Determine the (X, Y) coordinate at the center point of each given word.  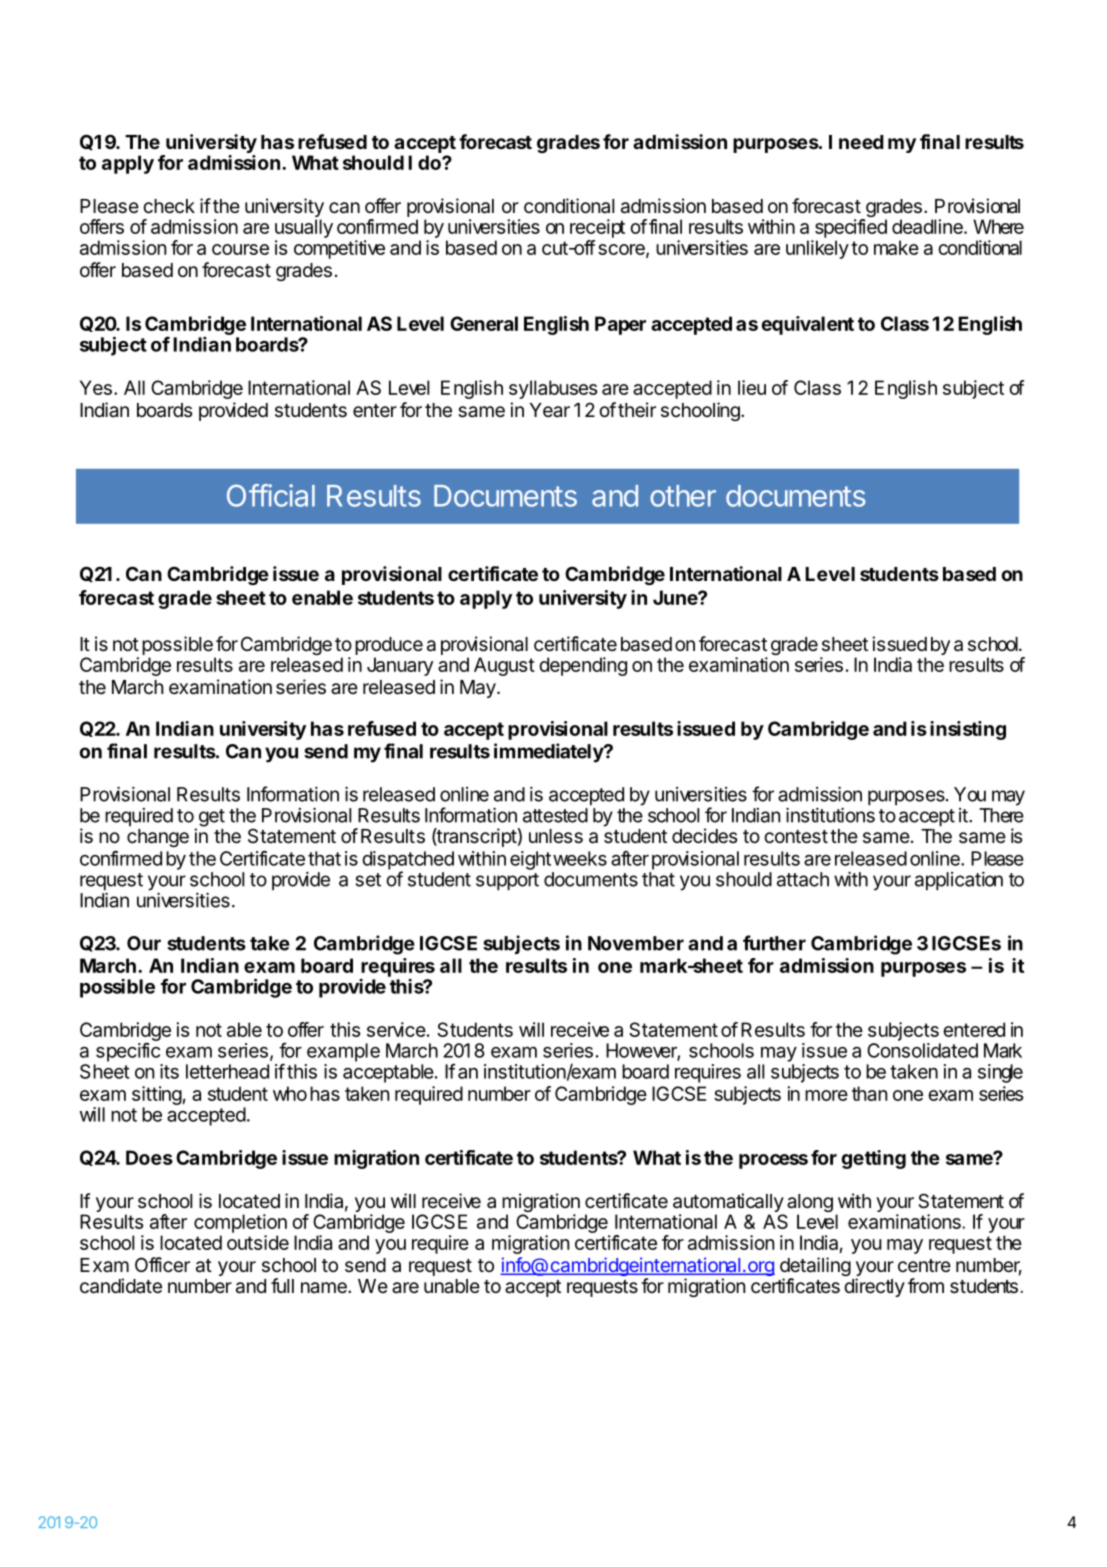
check (169, 206)
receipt (597, 228)
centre (924, 1265)
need (861, 142)
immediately (549, 753)
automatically (728, 1204)
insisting (968, 730)
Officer (162, 1265)
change (158, 838)
